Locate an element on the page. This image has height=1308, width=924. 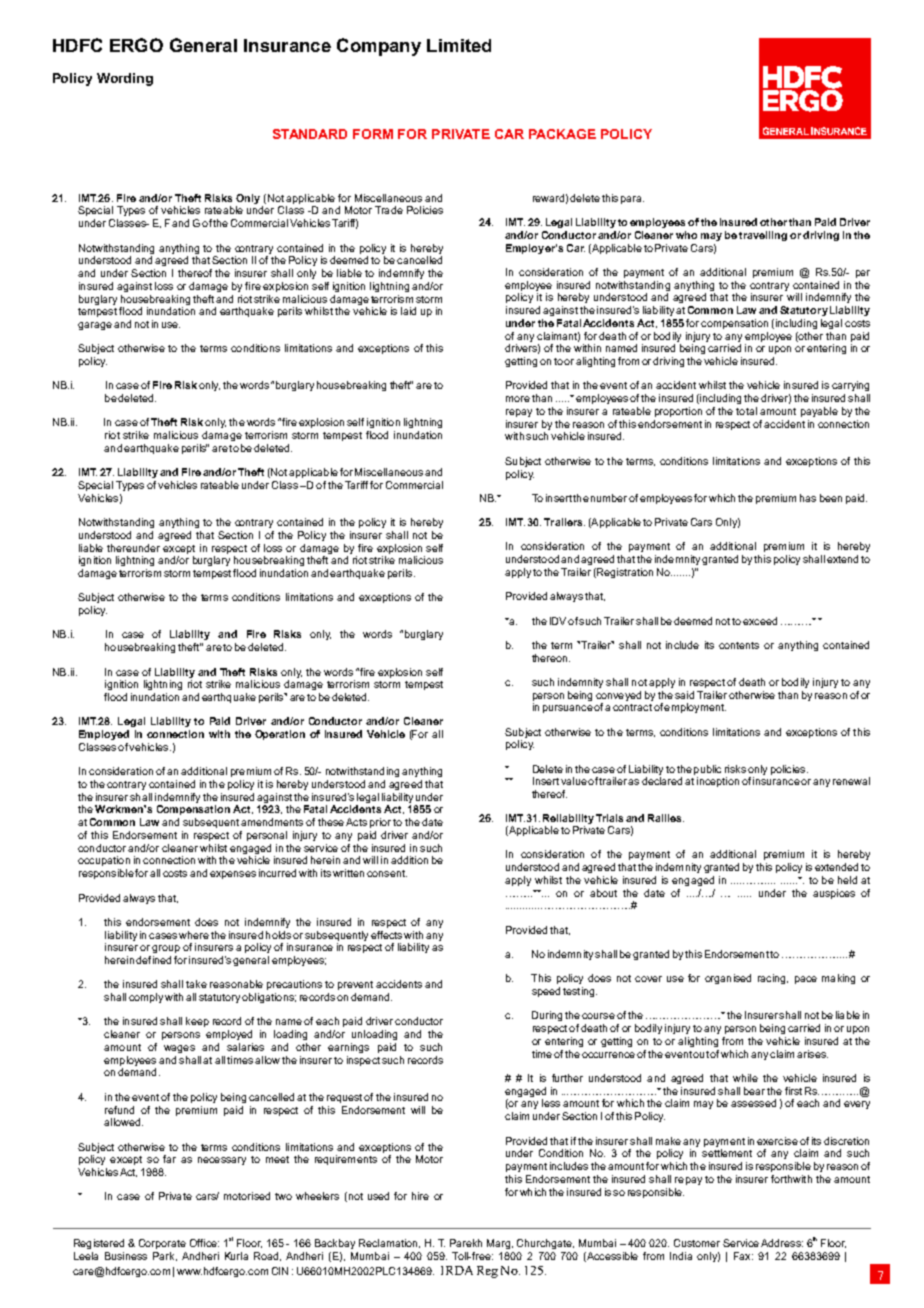
has is located at coordinates (808, 498).
